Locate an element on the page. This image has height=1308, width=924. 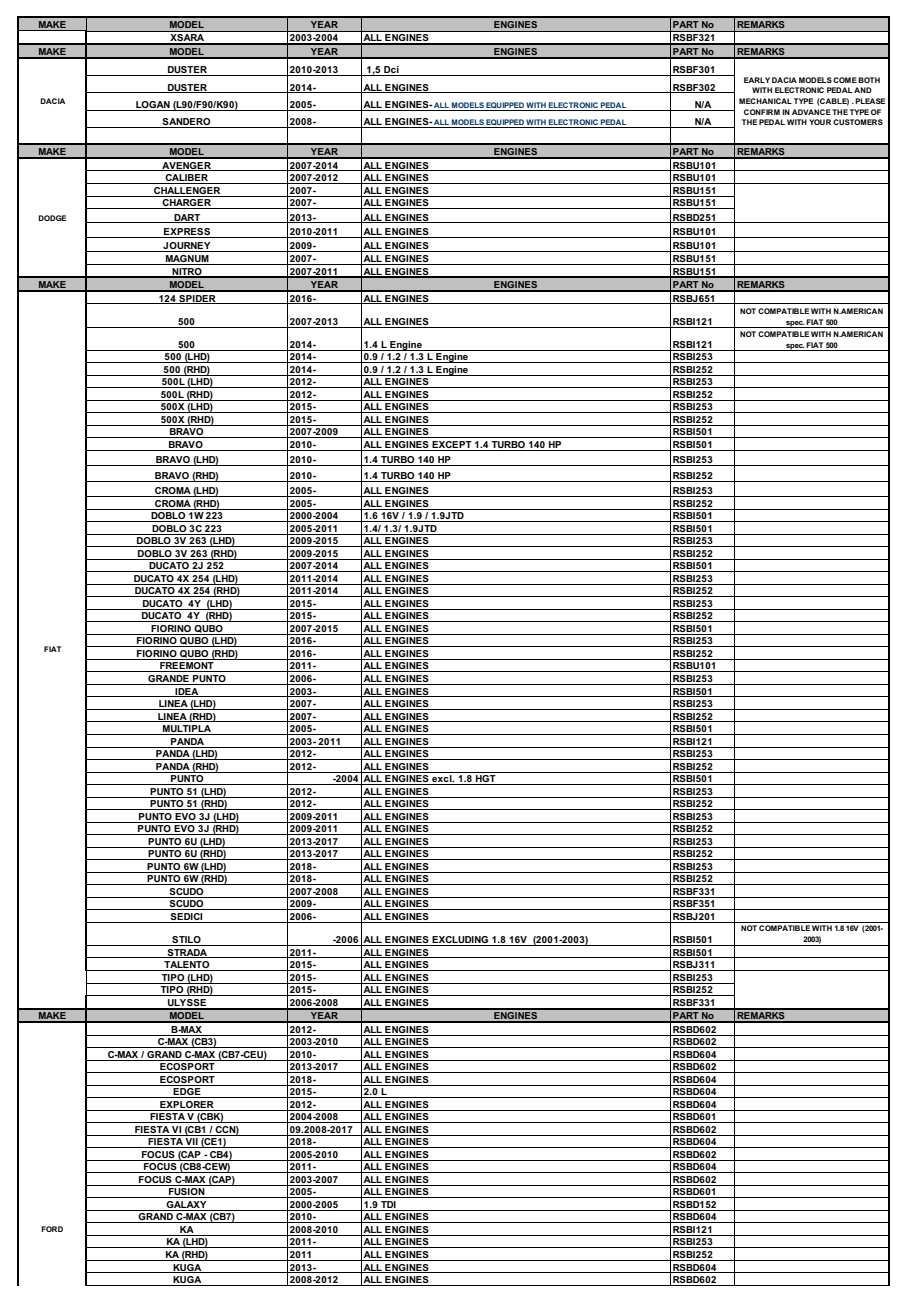
DART is located at coordinates (187, 218).
